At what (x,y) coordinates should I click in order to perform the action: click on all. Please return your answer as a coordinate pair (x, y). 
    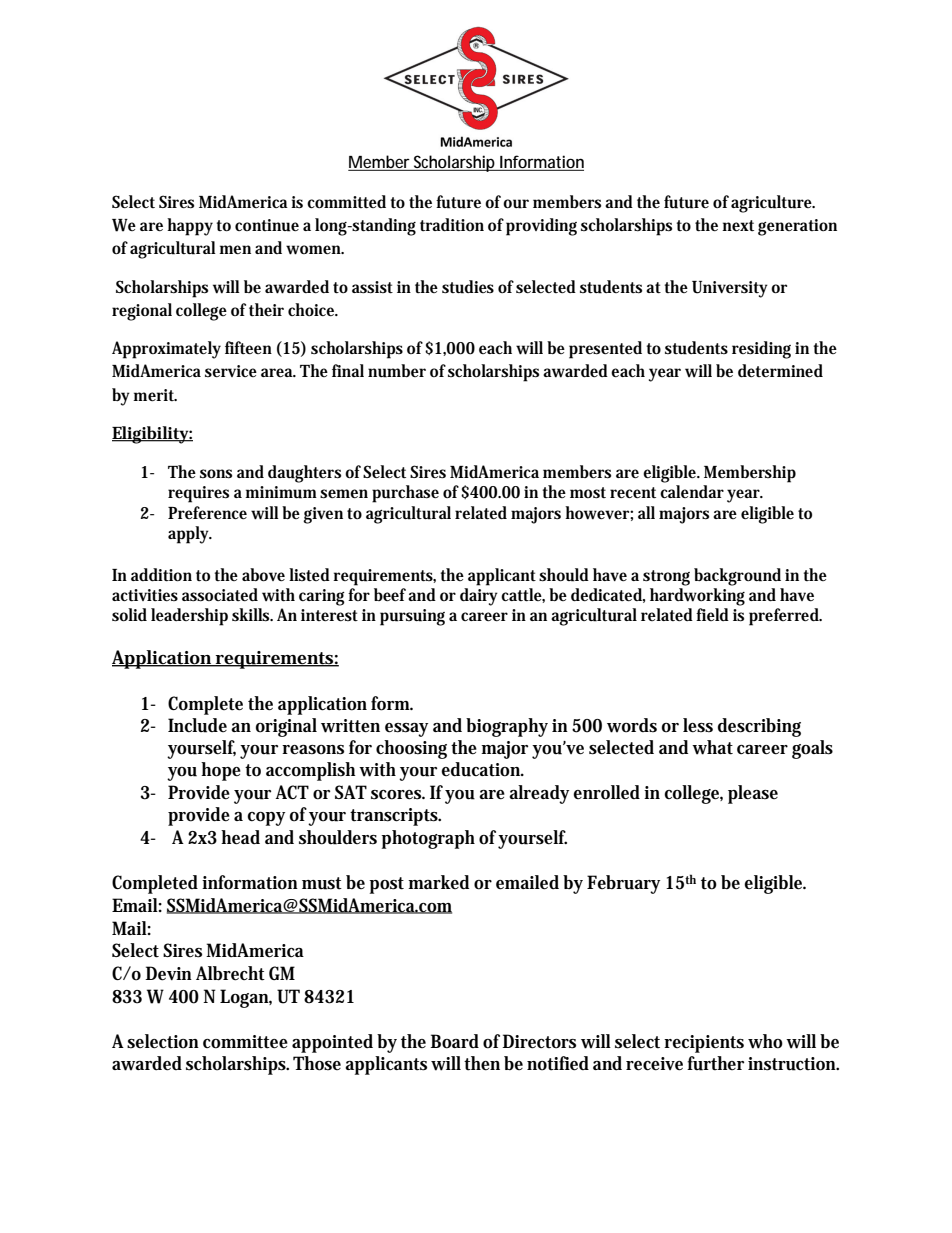
    Looking at the image, I should click on (646, 512).
